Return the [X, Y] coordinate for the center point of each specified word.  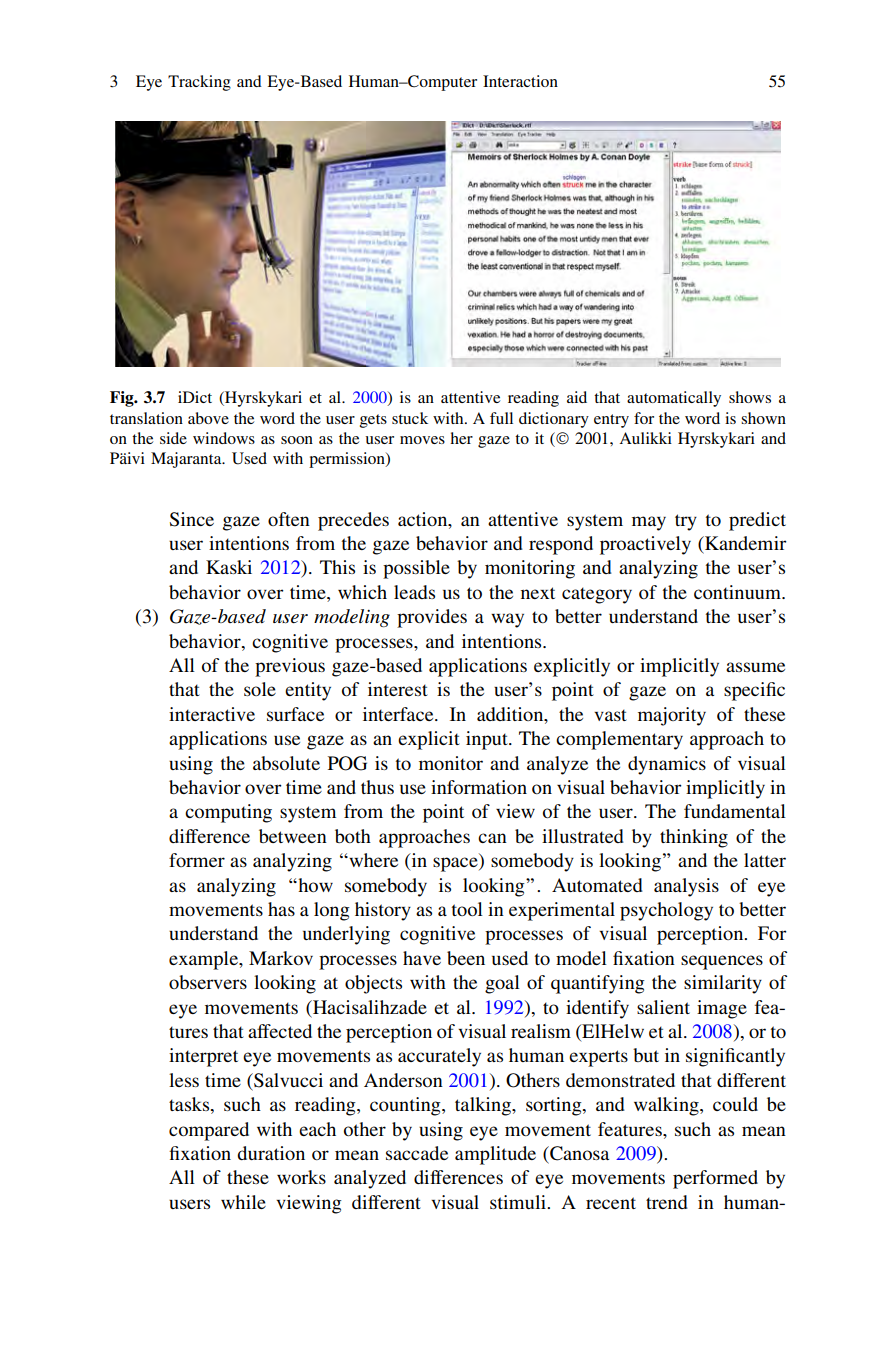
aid [577, 397]
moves [422, 440]
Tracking [199, 83]
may [649, 523]
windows [224, 438]
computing [228, 813]
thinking [694, 838]
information [479, 787]
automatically [674, 399]
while [243, 1202]
